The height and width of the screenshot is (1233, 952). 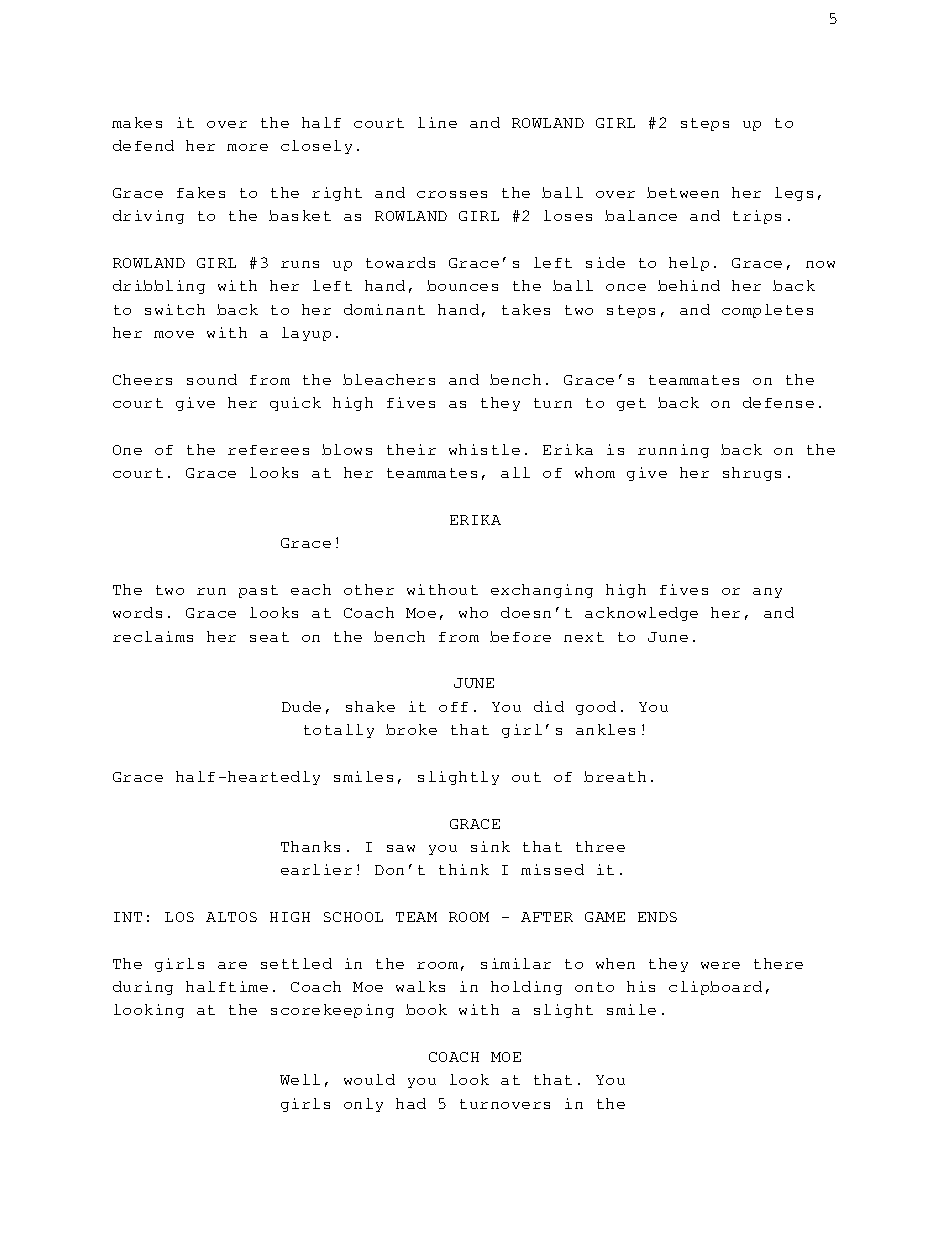 What do you see at coordinates (767, 593) in the screenshot?
I see `any` at bounding box center [767, 593].
